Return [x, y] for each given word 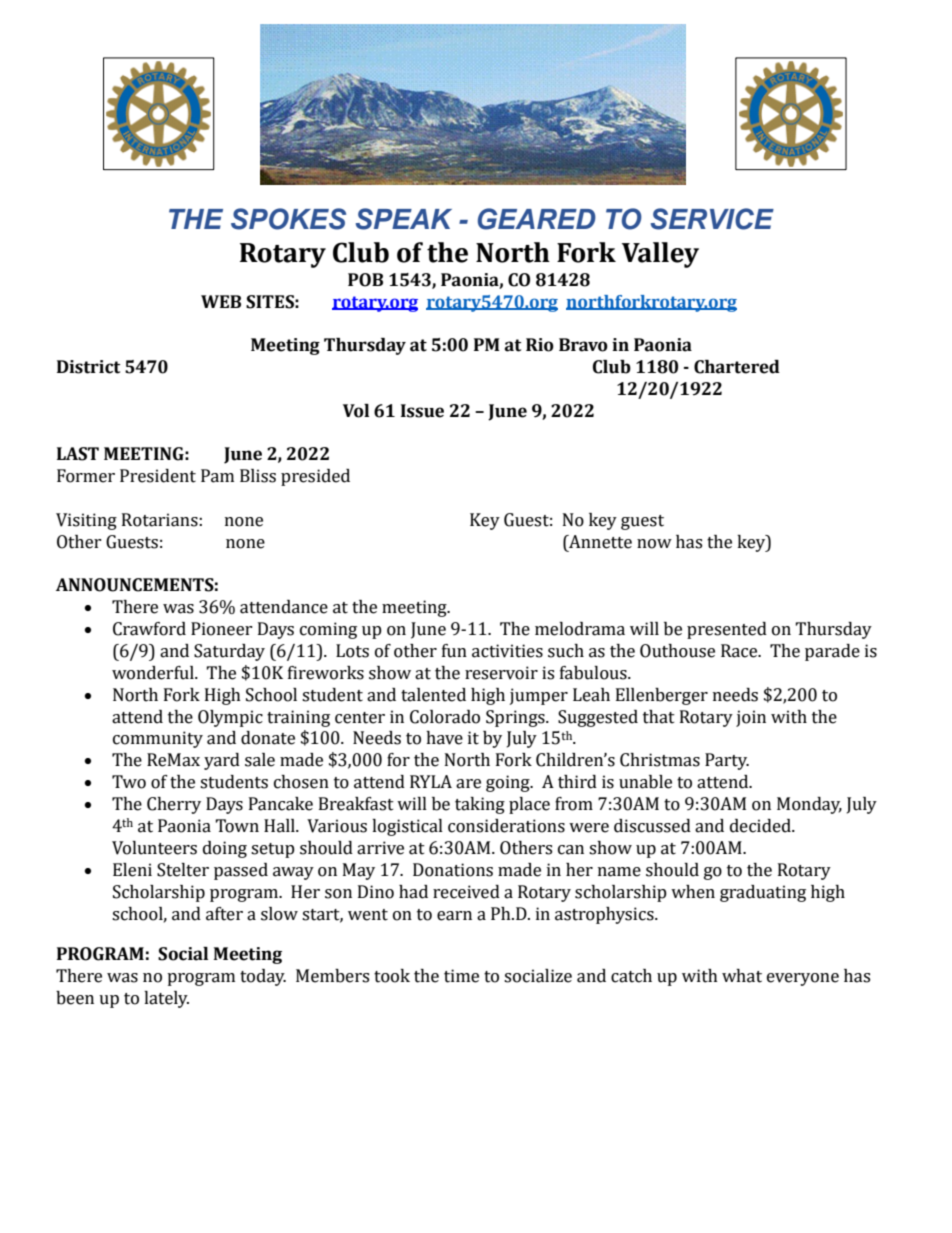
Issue [422, 411]
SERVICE [712, 219]
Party [727, 761]
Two [129, 782]
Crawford [149, 629]
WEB [221, 301]
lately [166, 999]
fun [454, 651]
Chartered [737, 367]
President [158, 476]
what [742, 976]
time [461, 976]
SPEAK [404, 219]
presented [727, 630]
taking [480, 805]
